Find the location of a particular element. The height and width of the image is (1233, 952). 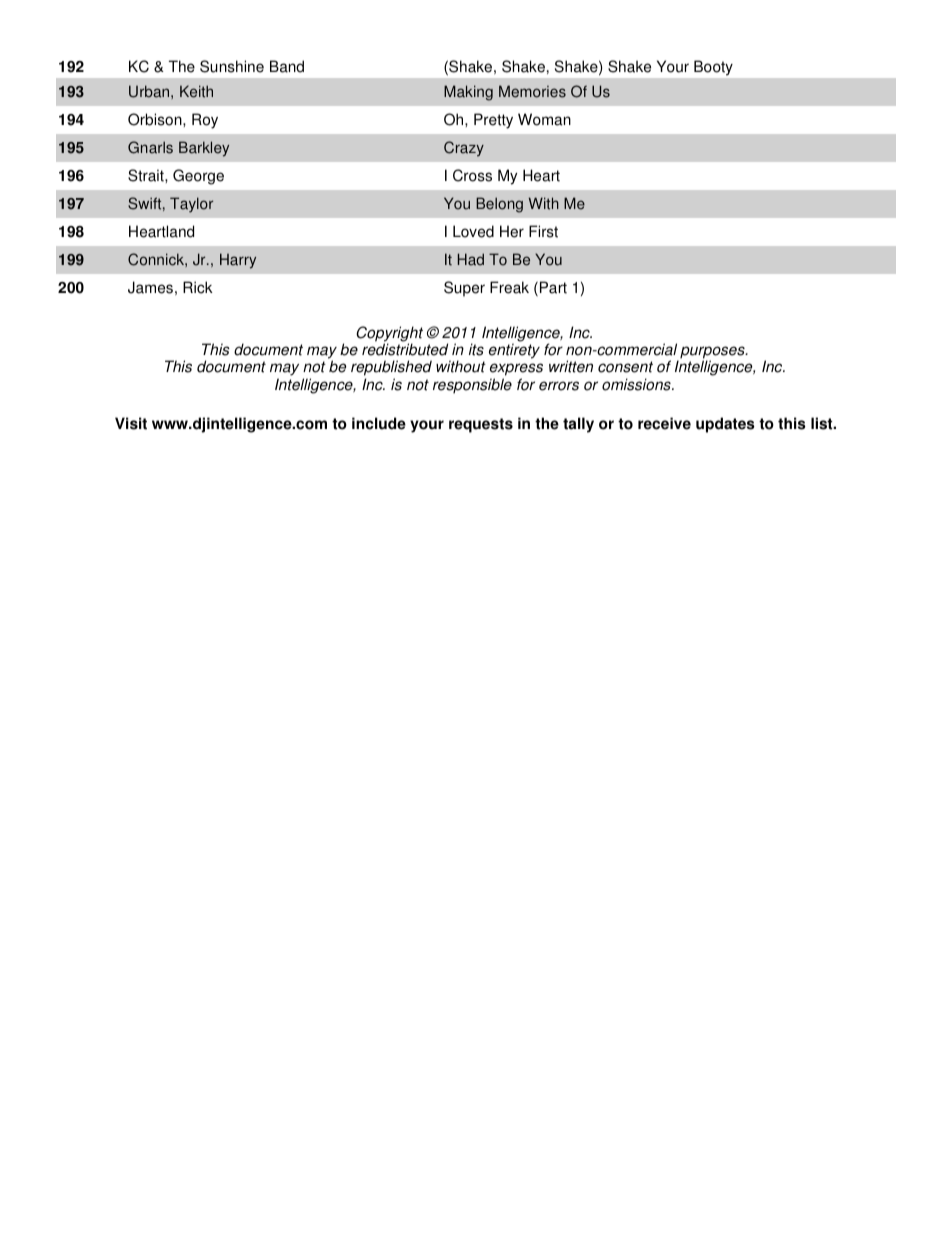

Rick is located at coordinates (198, 287).
